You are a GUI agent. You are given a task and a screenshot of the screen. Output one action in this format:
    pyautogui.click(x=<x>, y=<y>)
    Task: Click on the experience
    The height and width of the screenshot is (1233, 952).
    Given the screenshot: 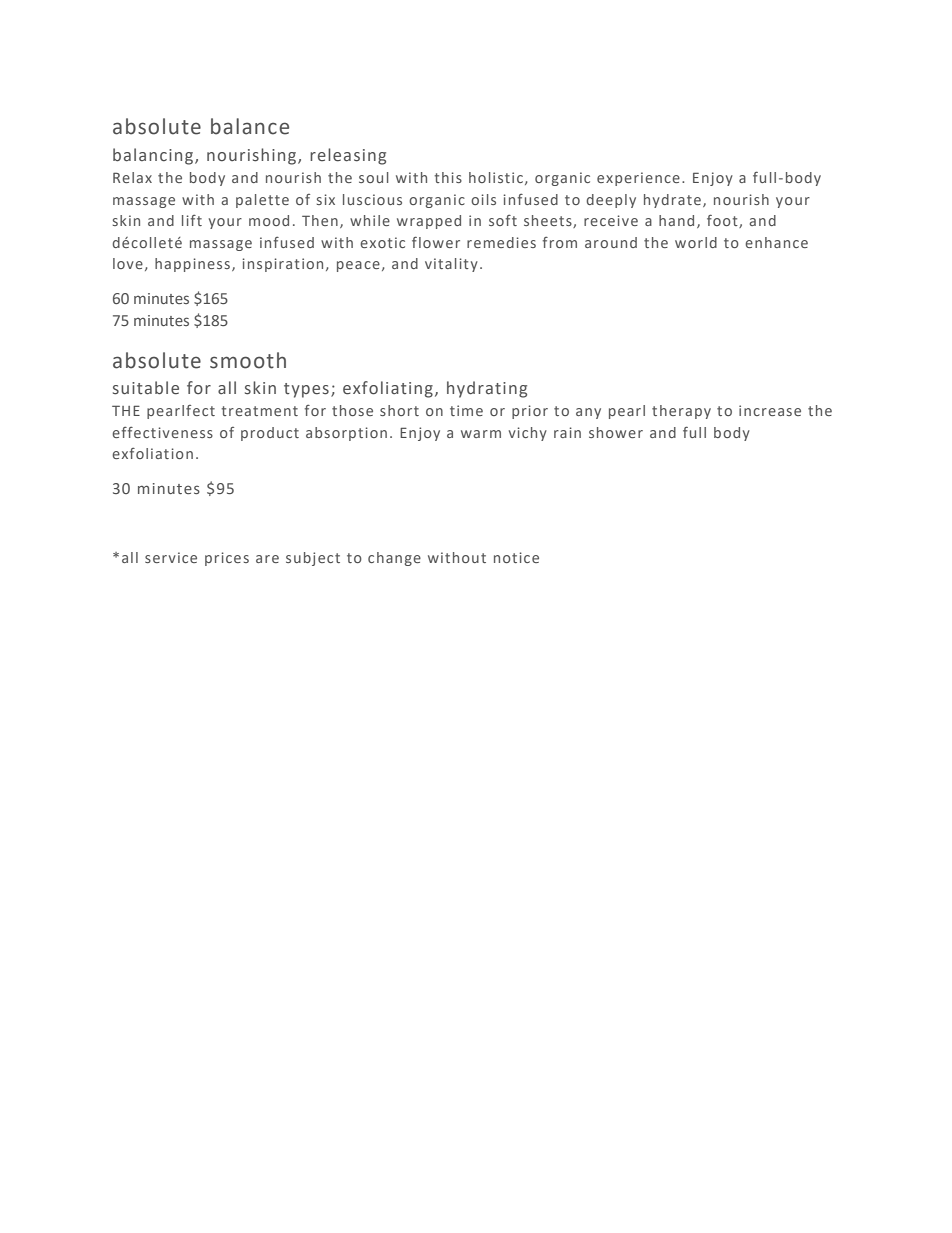 What is the action you would take?
    pyautogui.click(x=638, y=179)
